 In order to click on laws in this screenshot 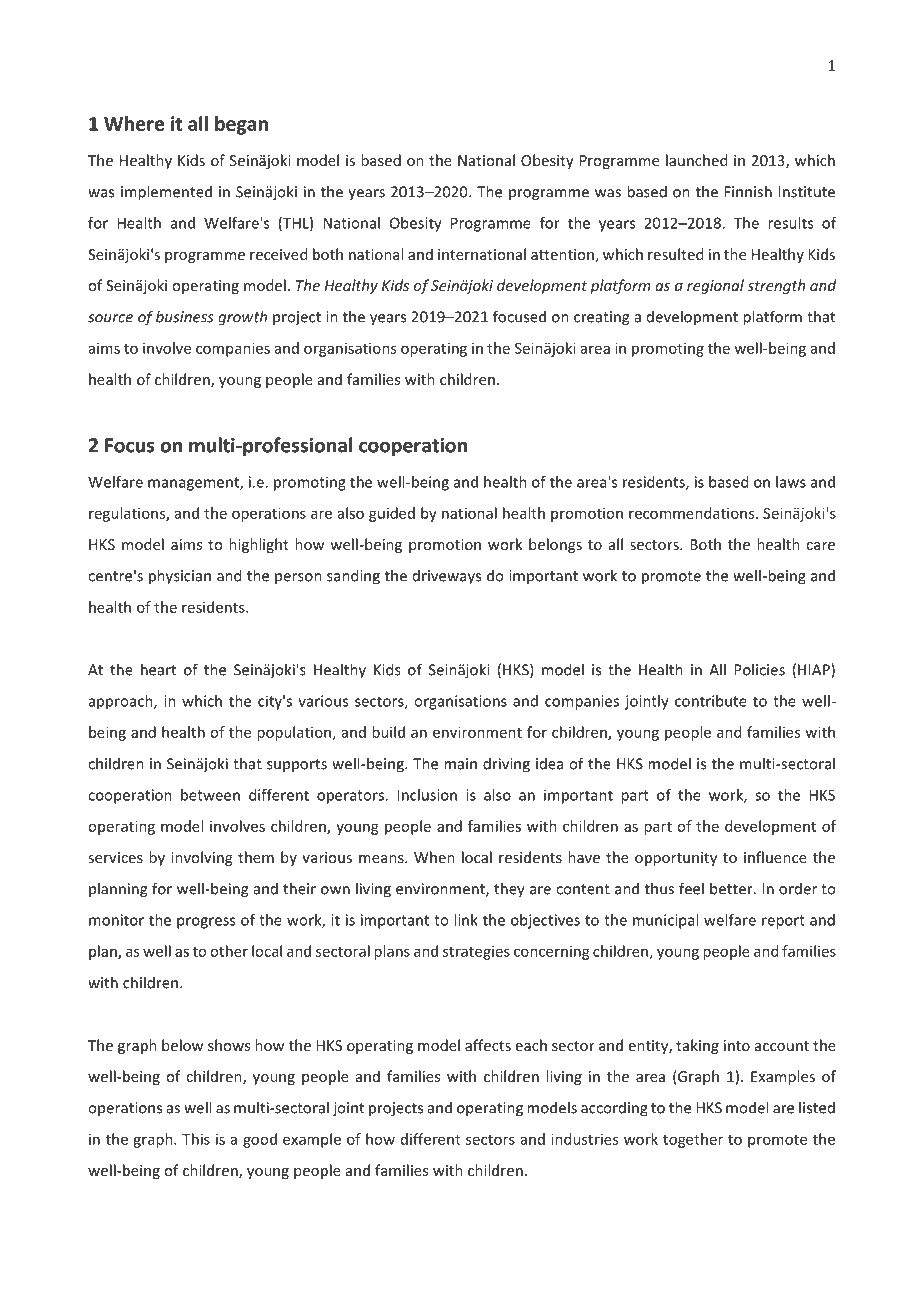, I will do `click(791, 482)`.
